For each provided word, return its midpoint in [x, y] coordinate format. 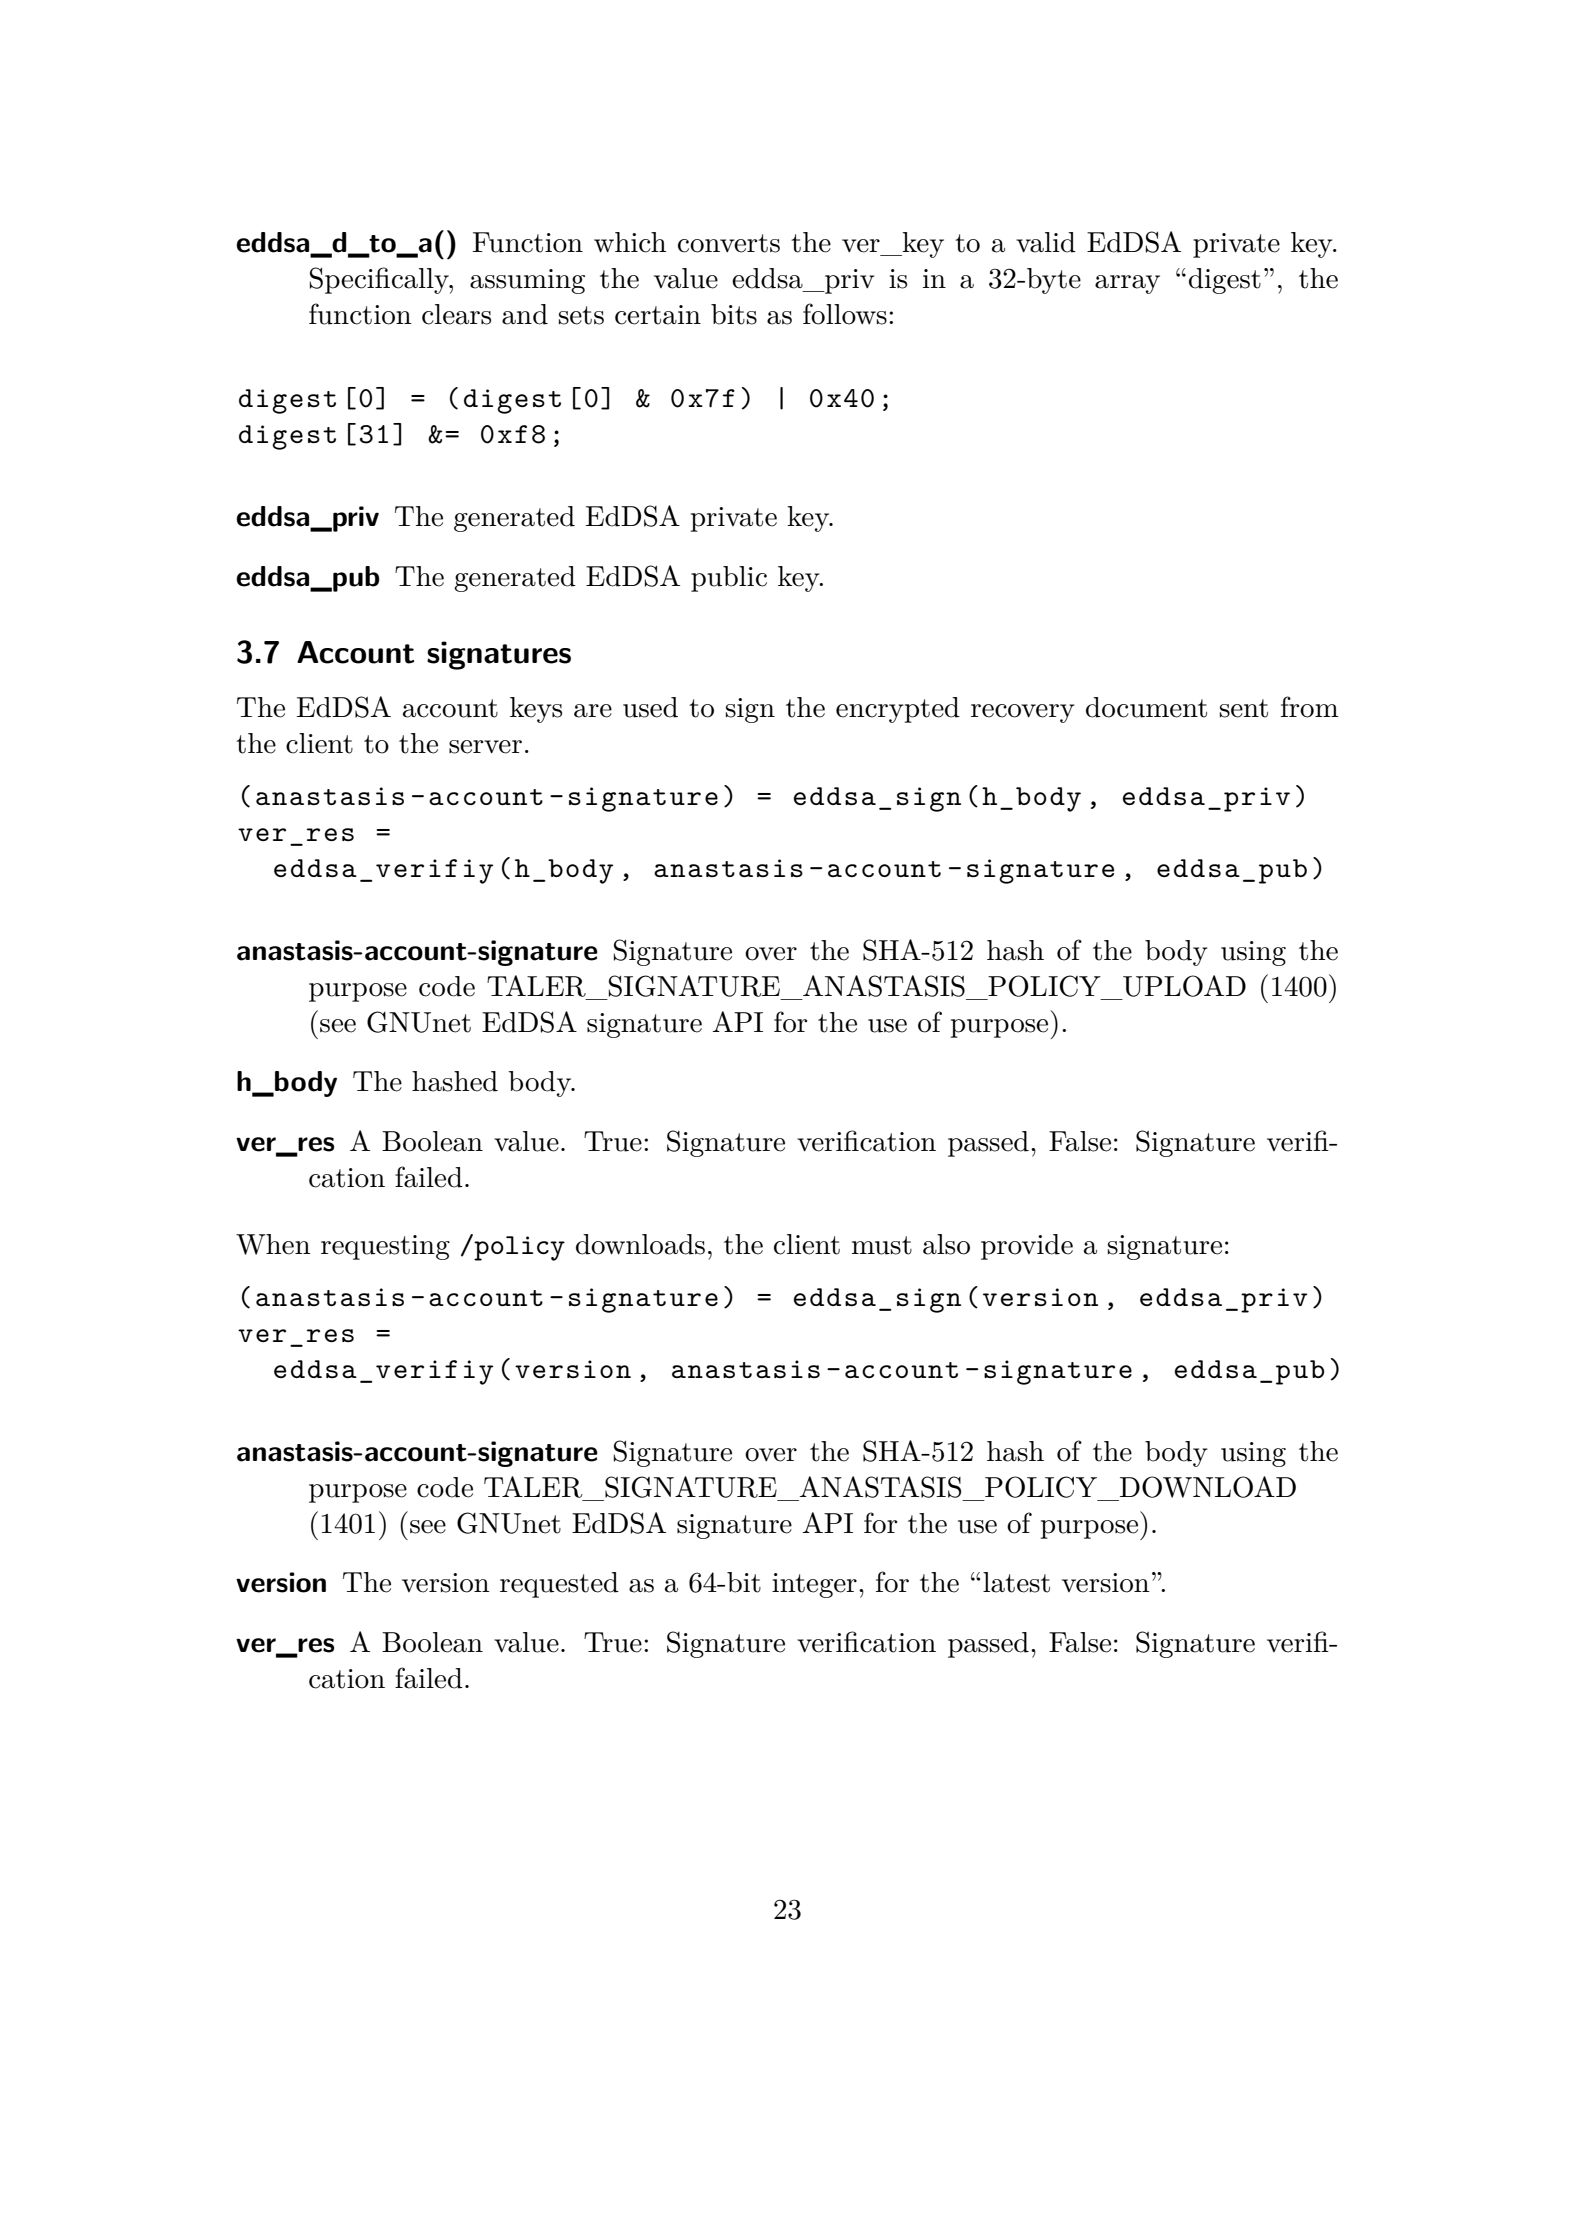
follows [845, 314]
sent [1244, 708]
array [1127, 284]
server [485, 747]
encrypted [898, 710]
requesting [385, 1247]
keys [536, 710]
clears [456, 314]
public [729, 579]
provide [1027, 1247]
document [1146, 707]
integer [814, 1585]
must [882, 1245]
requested [559, 1585]
